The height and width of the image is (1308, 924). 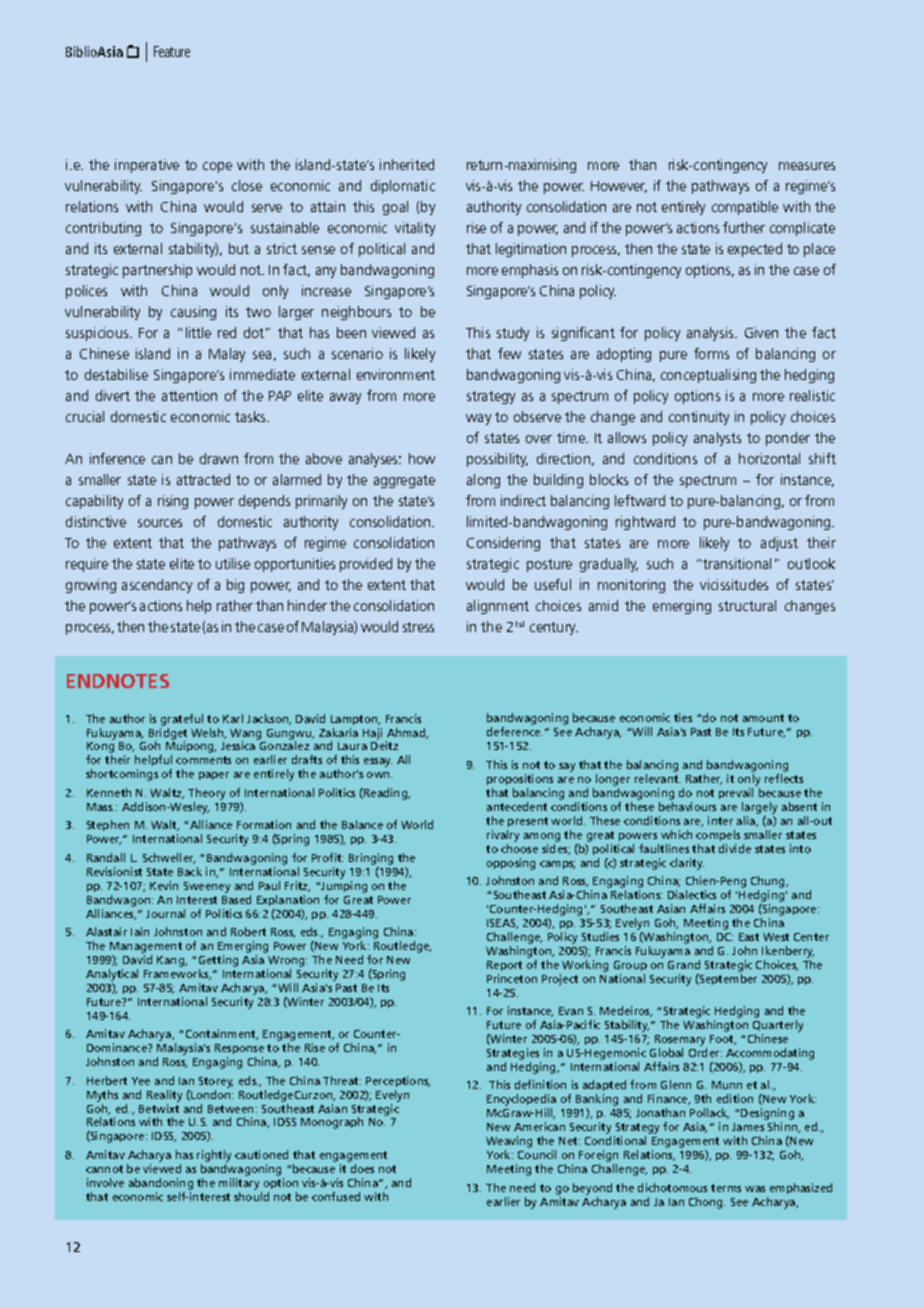 I want to click on inherited, so click(x=407, y=164).
